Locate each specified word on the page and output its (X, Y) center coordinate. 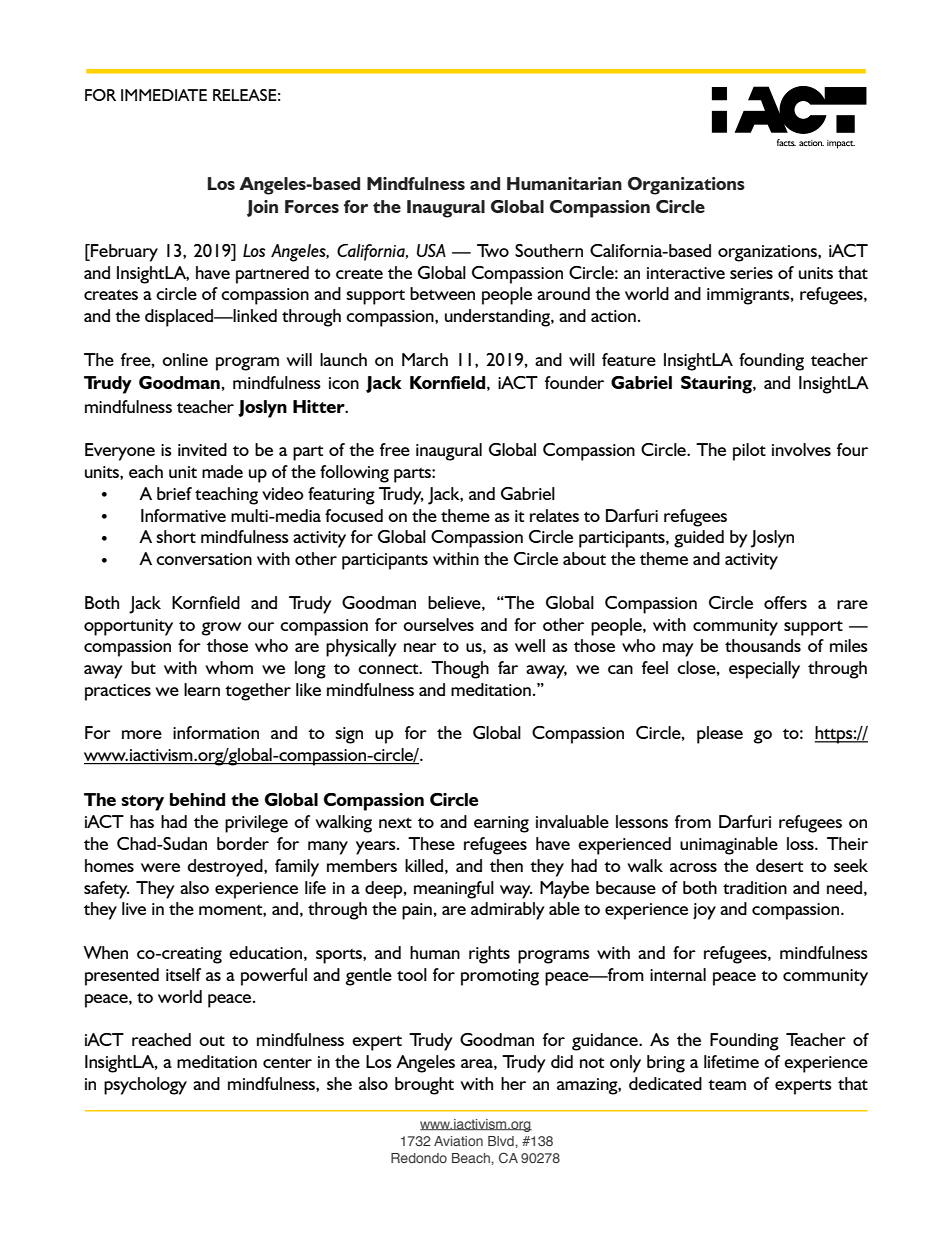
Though (460, 670)
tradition (755, 887)
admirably (508, 911)
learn (202, 689)
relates (554, 515)
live (134, 908)
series (751, 273)
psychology (145, 1086)
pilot (749, 452)
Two (493, 250)
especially (764, 670)
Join (262, 208)
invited (202, 449)
